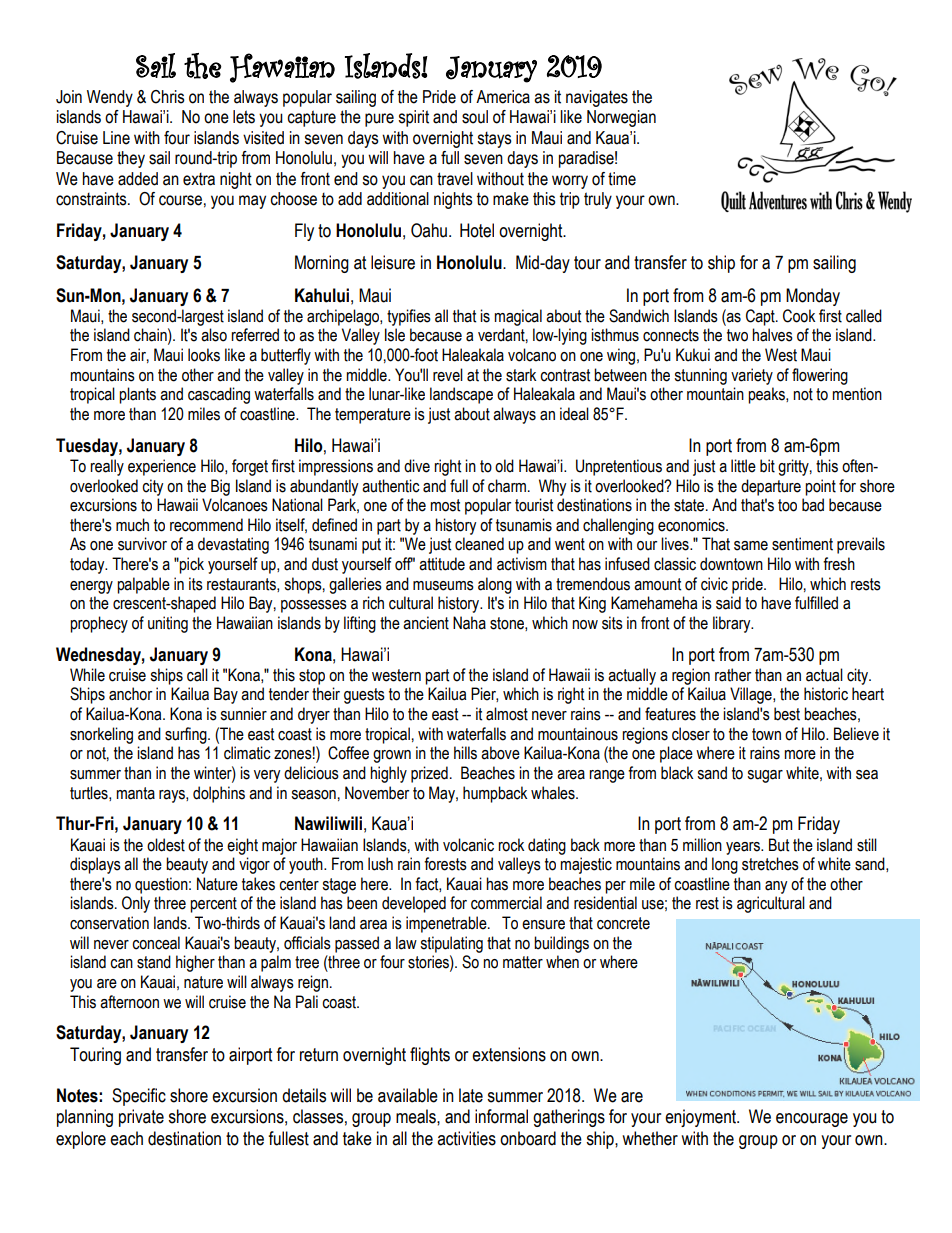 The width and height of the image is (952, 1233). I want to click on Chris, so click(168, 97).
